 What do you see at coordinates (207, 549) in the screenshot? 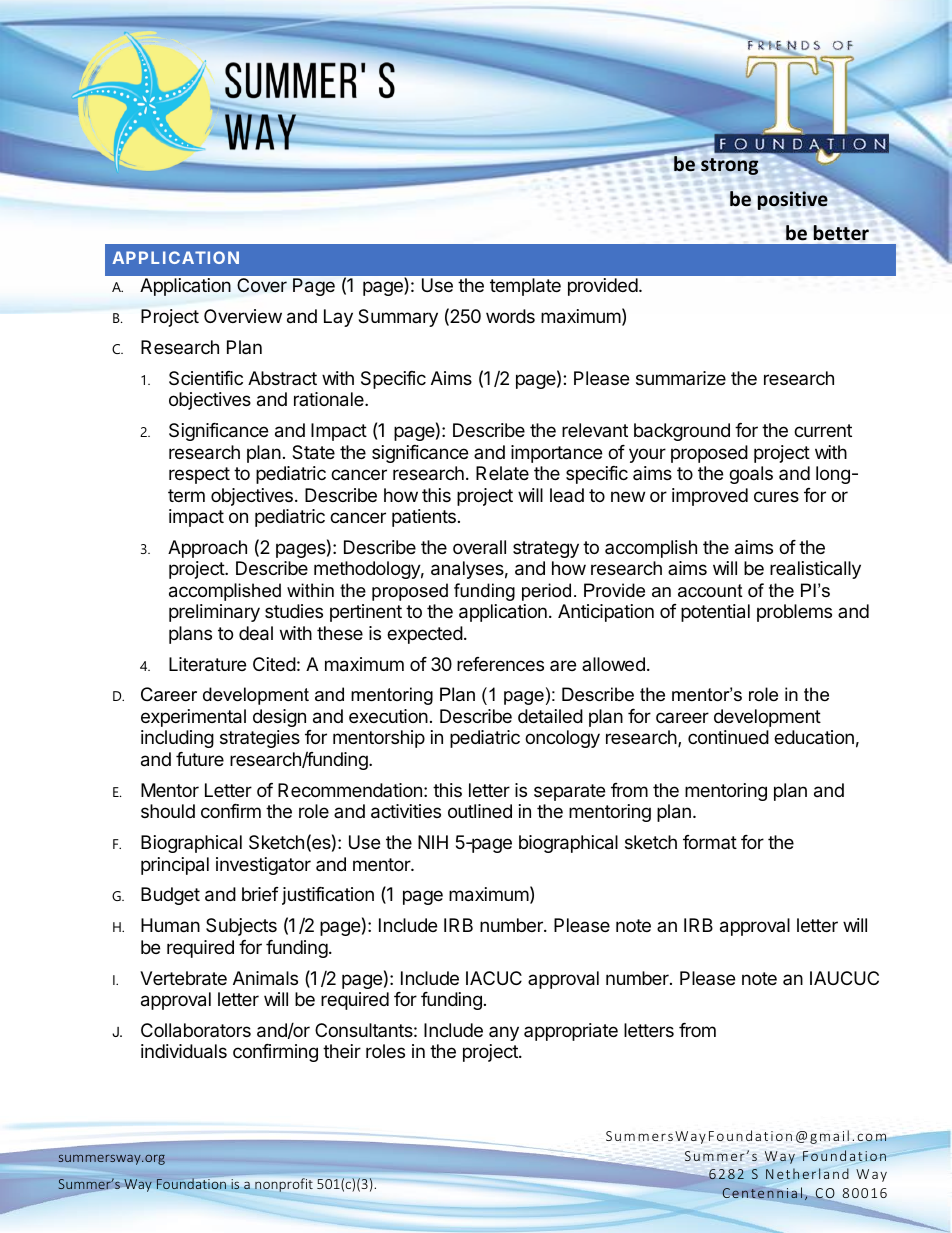
I see `Approach` at bounding box center [207, 549].
